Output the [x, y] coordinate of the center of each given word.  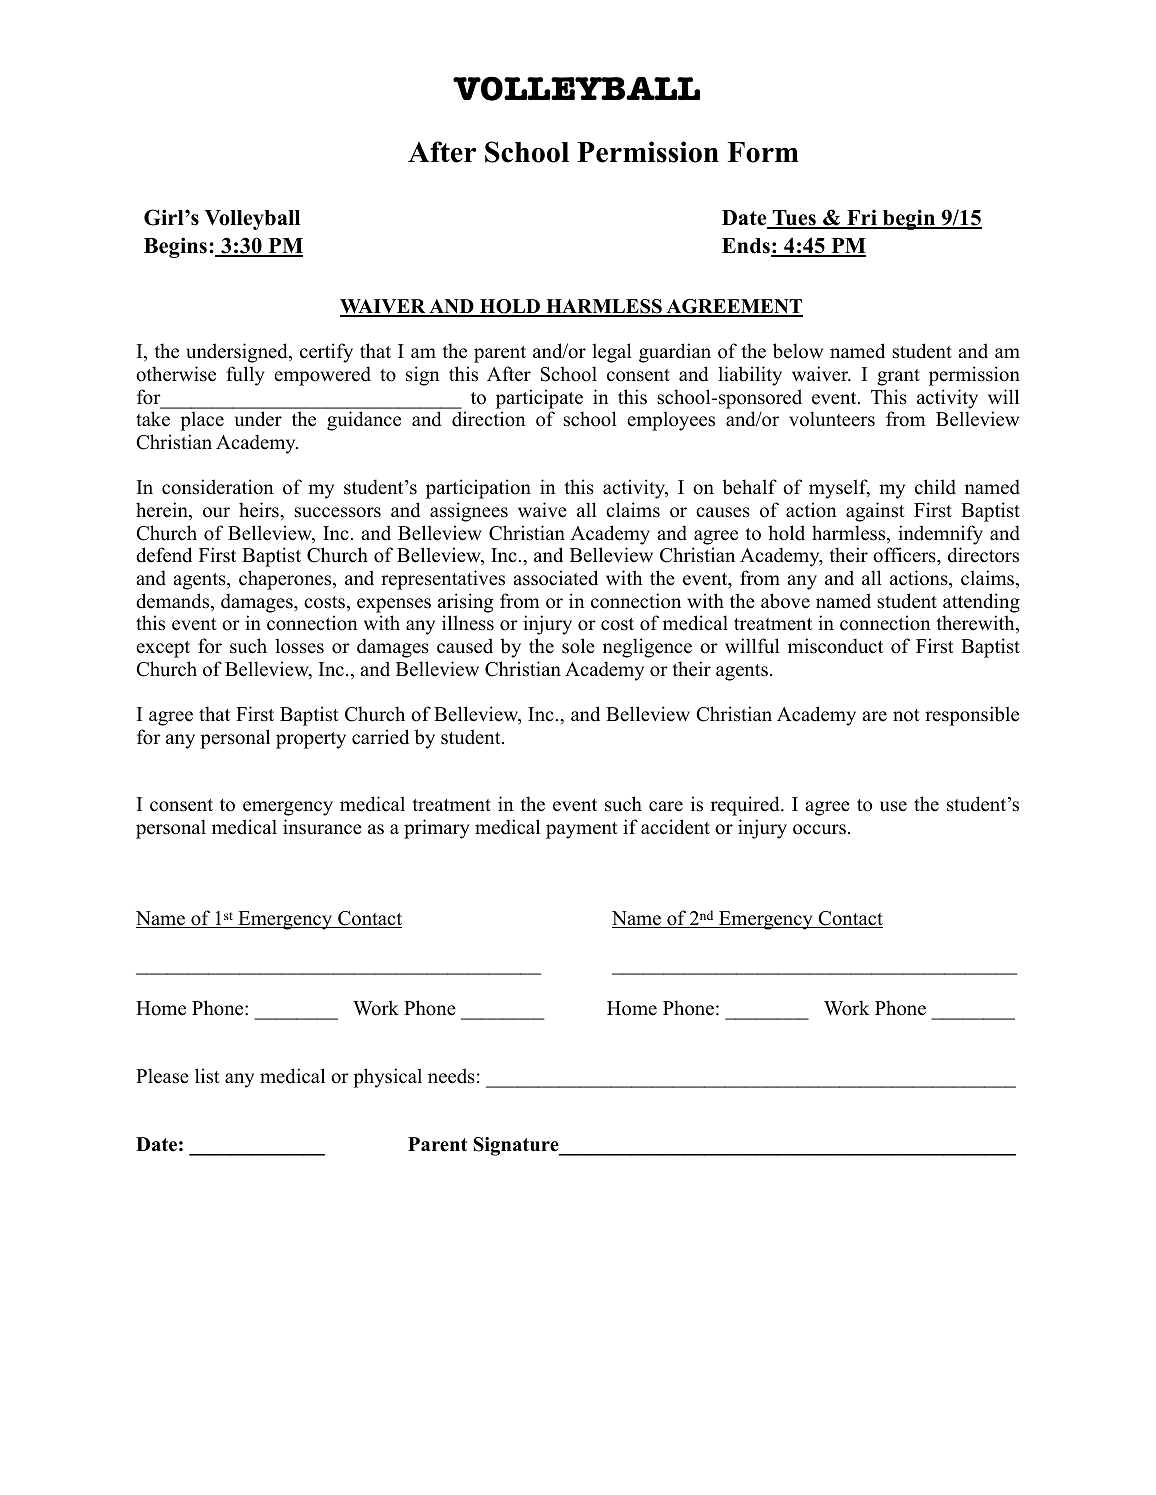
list [207, 1076]
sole [578, 646]
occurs [819, 829]
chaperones [286, 580]
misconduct [835, 646]
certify [326, 353]
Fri [862, 218]
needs [451, 1076]
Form [763, 152]
